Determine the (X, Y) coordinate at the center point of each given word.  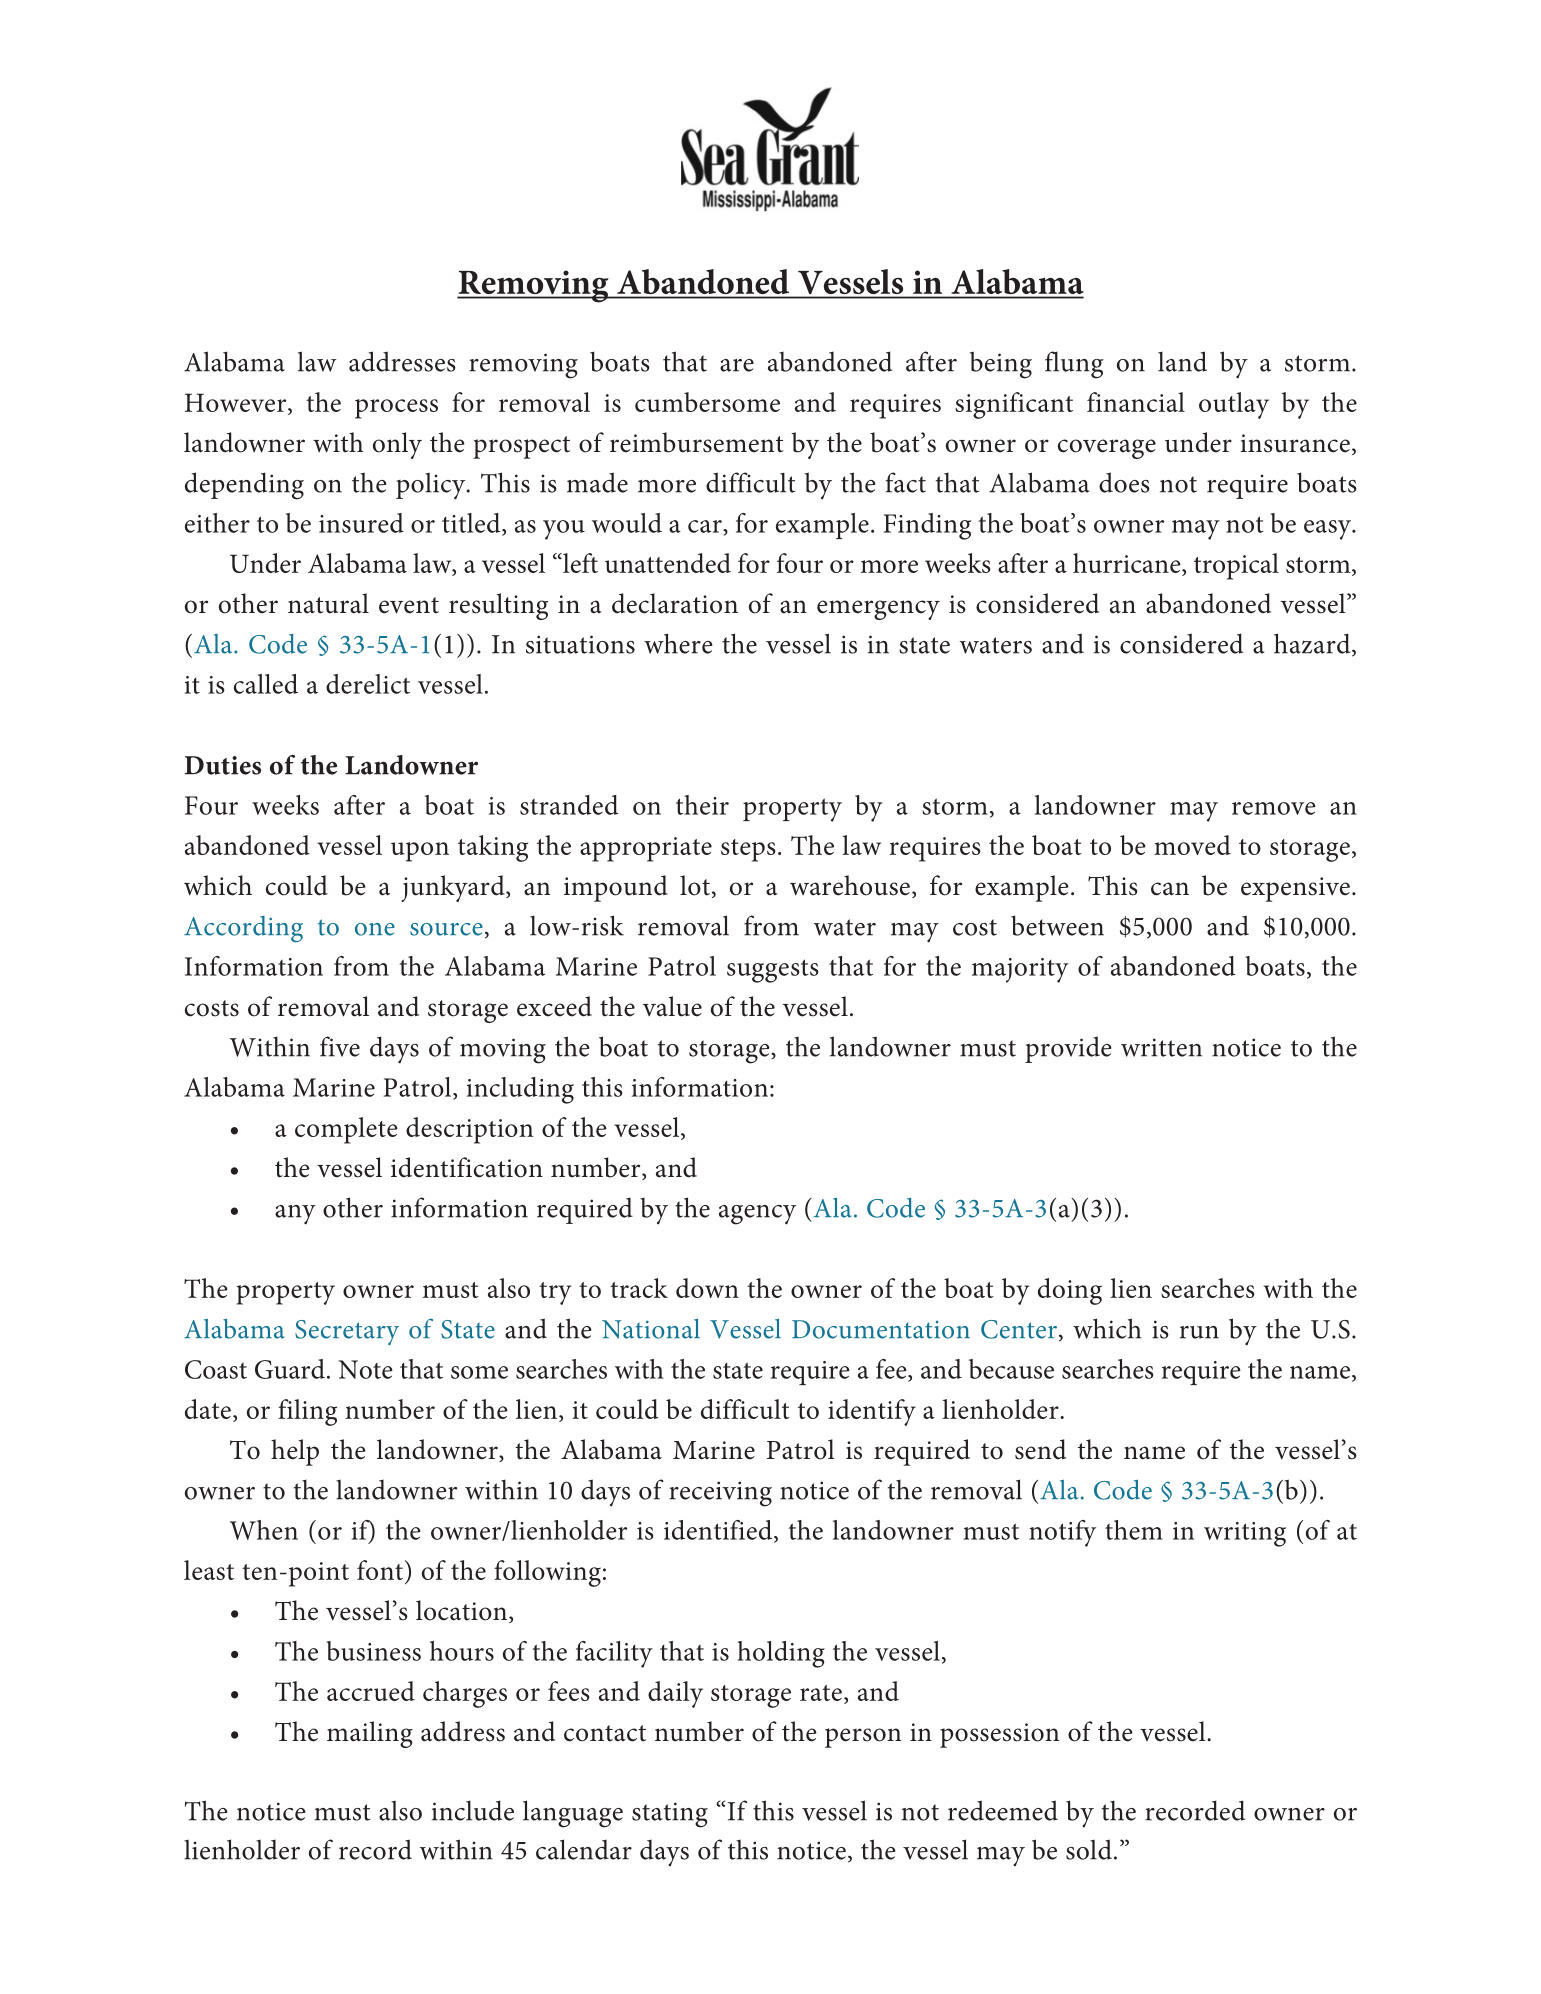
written (1161, 1047)
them (1134, 1530)
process (396, 409)
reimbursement (697, 442)
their (702, 805)
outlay (1234, 405)
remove (1274, 808)
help (295, 1452)
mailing (370, 1734)
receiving (720, 1494)
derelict (368, 684)
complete (346, 1130)
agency (757, 1215)
